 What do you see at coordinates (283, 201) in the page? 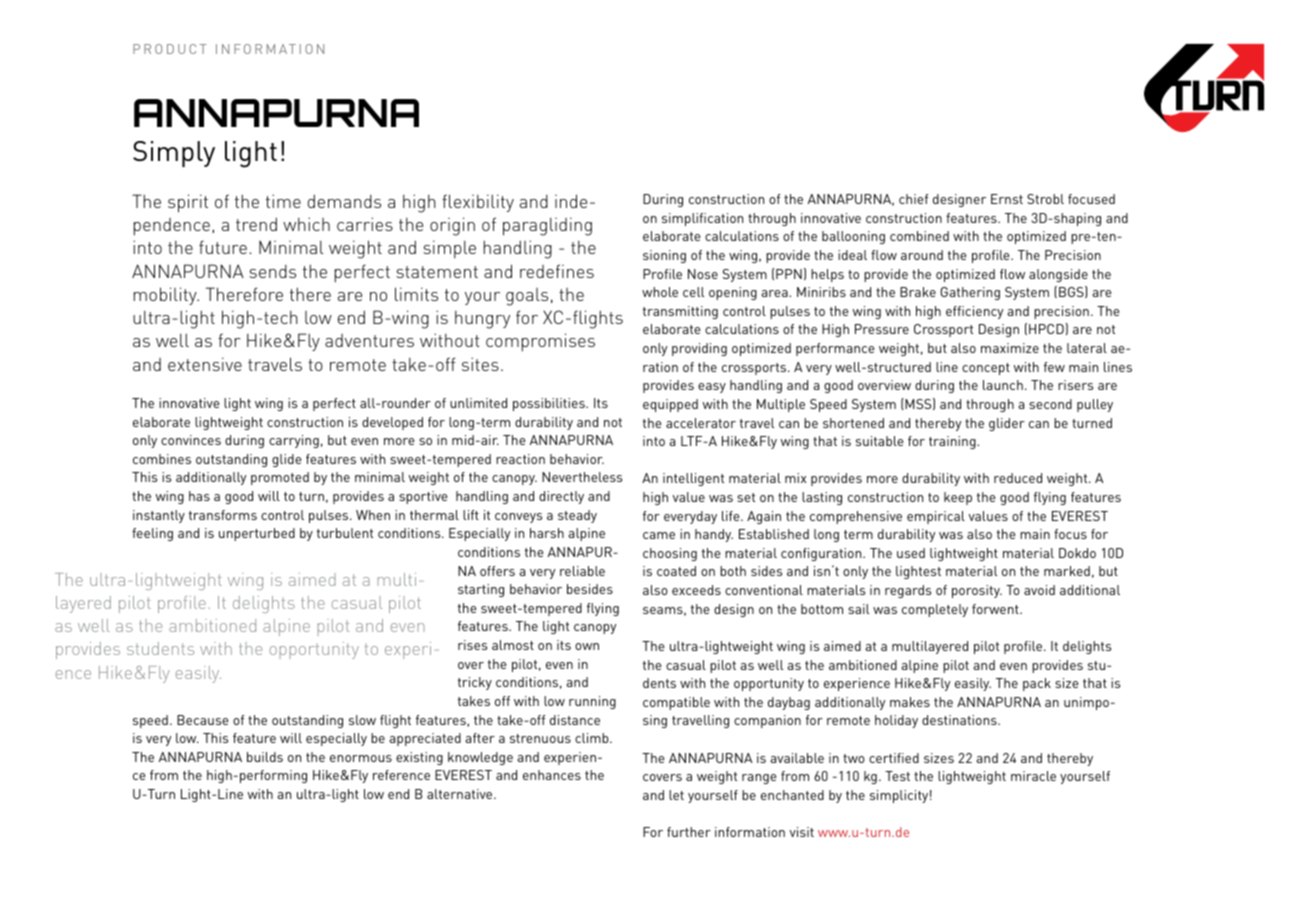
I see `time` at bounding box center [283, 201].
